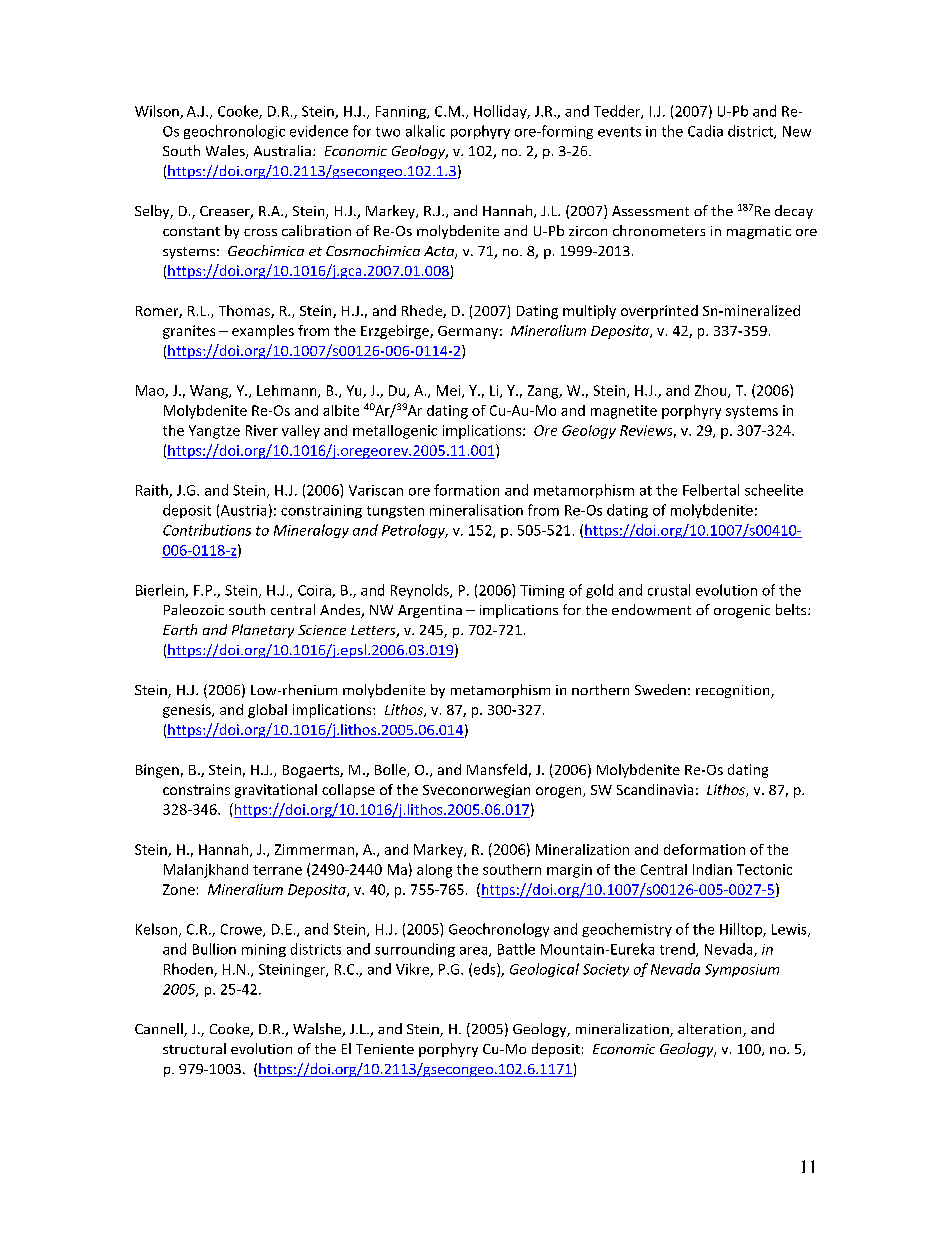 Image resolution: width=952 pixels, height=1233 pixels. What do you see at coordinates (711, 1030) in the screenshot?
I see `alteration` at bounding box center [711, 1030].
